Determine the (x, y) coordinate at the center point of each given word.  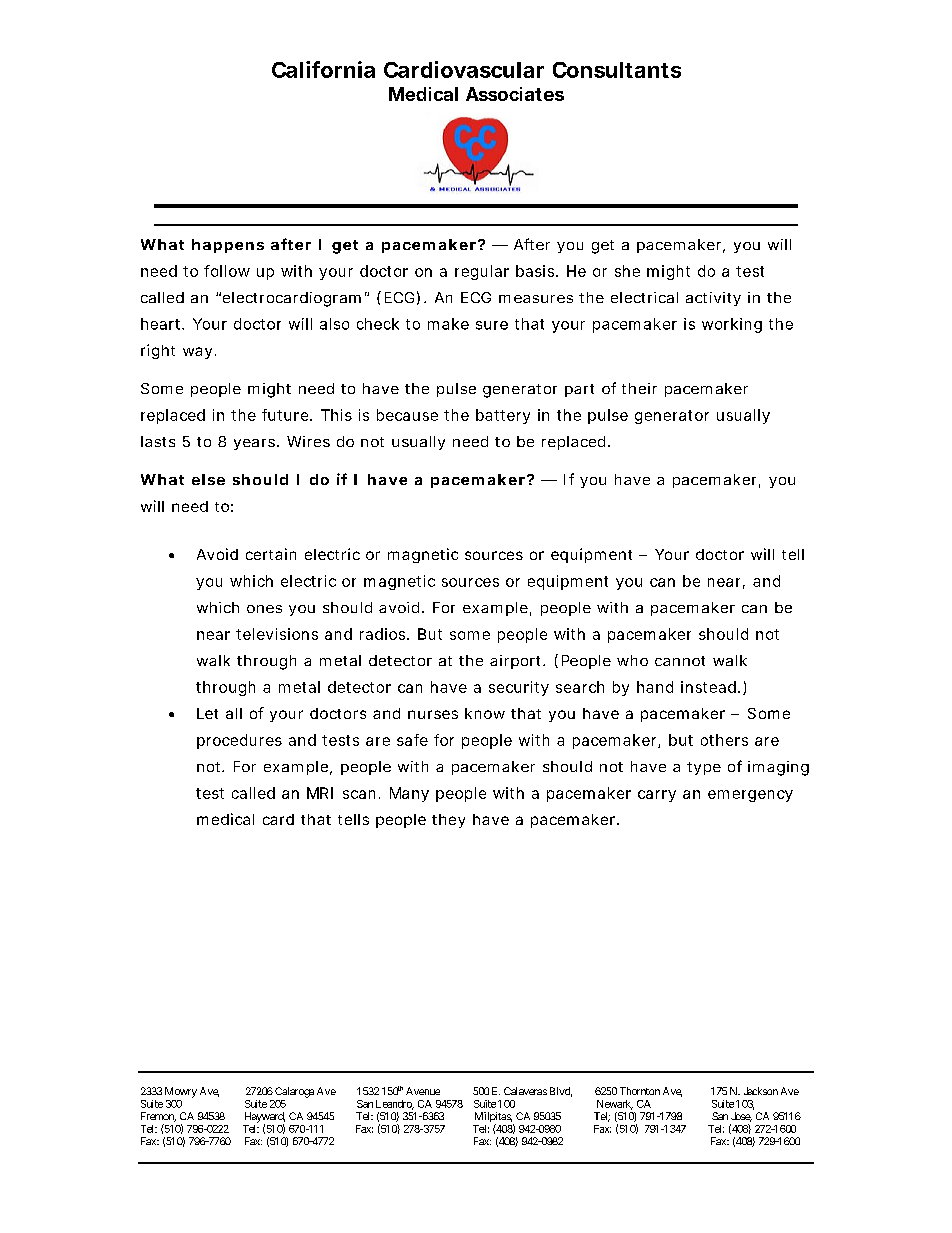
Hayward (265, 1118)
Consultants (617, 70)
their (639, 388)
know (485, 713)
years (254, 444)
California (323, 69)
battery (503, 416)
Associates (515, 94)
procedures (239, 741)
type (704, 768)
